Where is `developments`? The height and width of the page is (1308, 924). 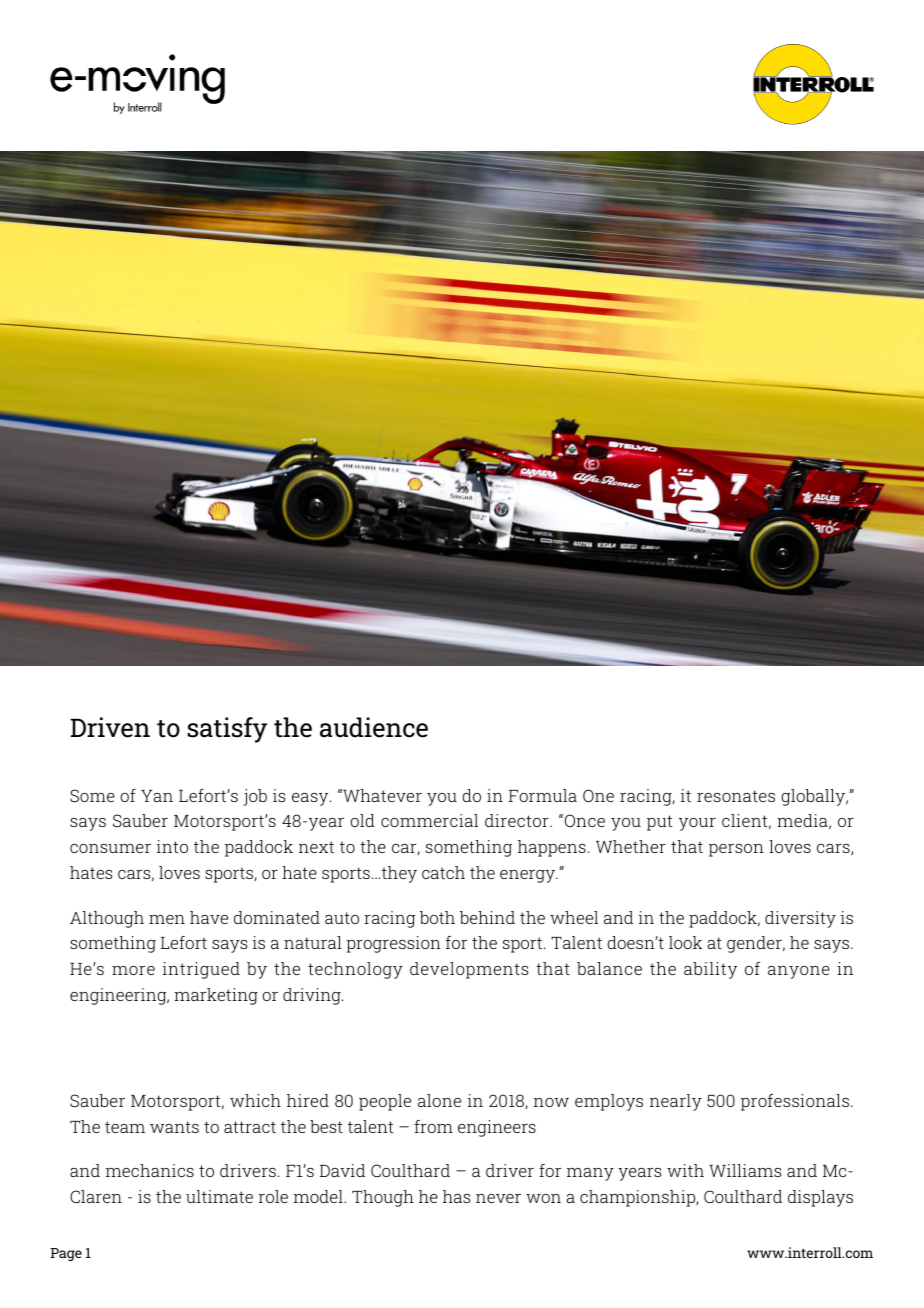
developments is located at coordinates (469, 970).
